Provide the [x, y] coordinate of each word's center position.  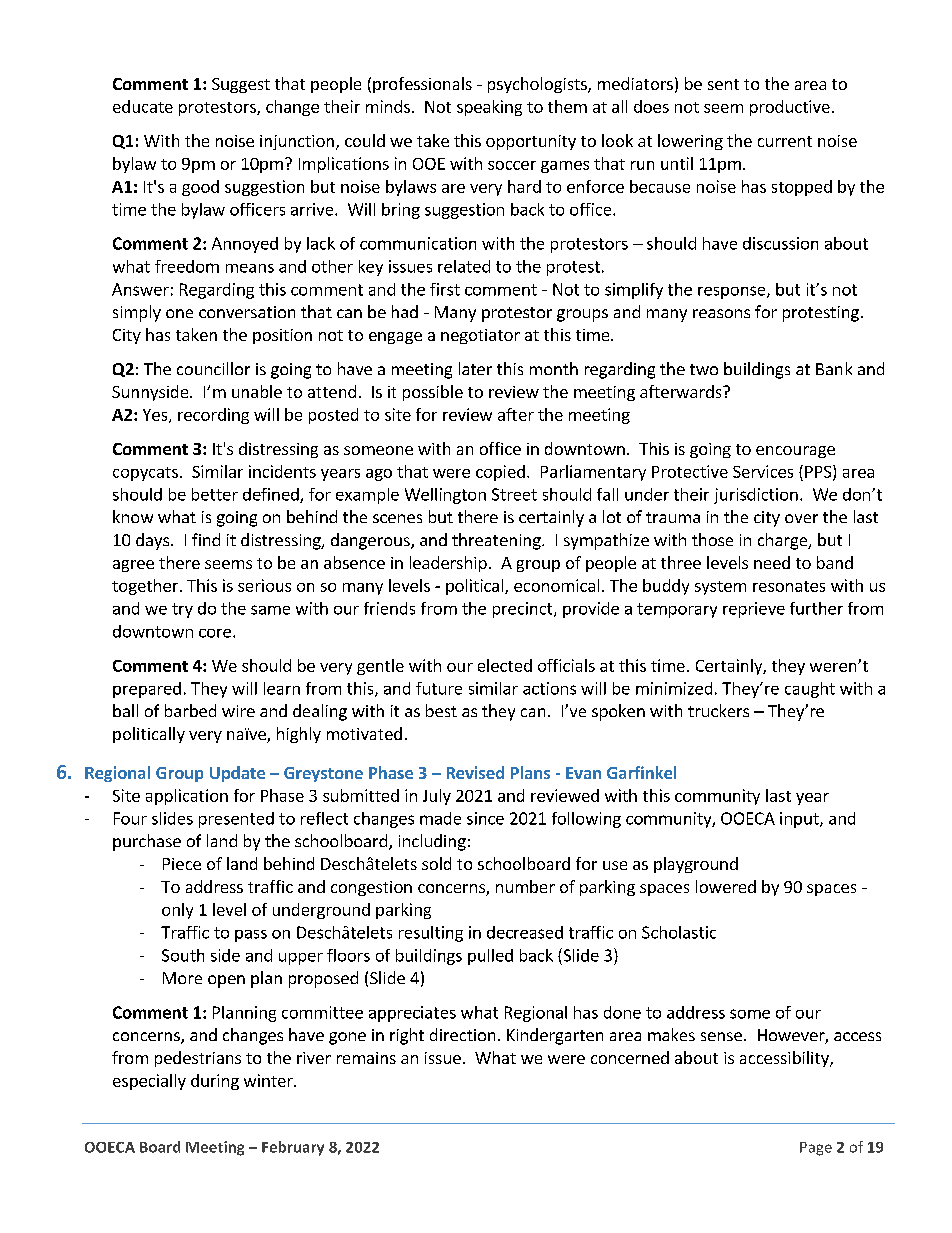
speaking [489, 108]
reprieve [754, 610]
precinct [524, 610]
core [215, 633]
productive [790, 108]
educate [143, 106]
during [215, 1082]
